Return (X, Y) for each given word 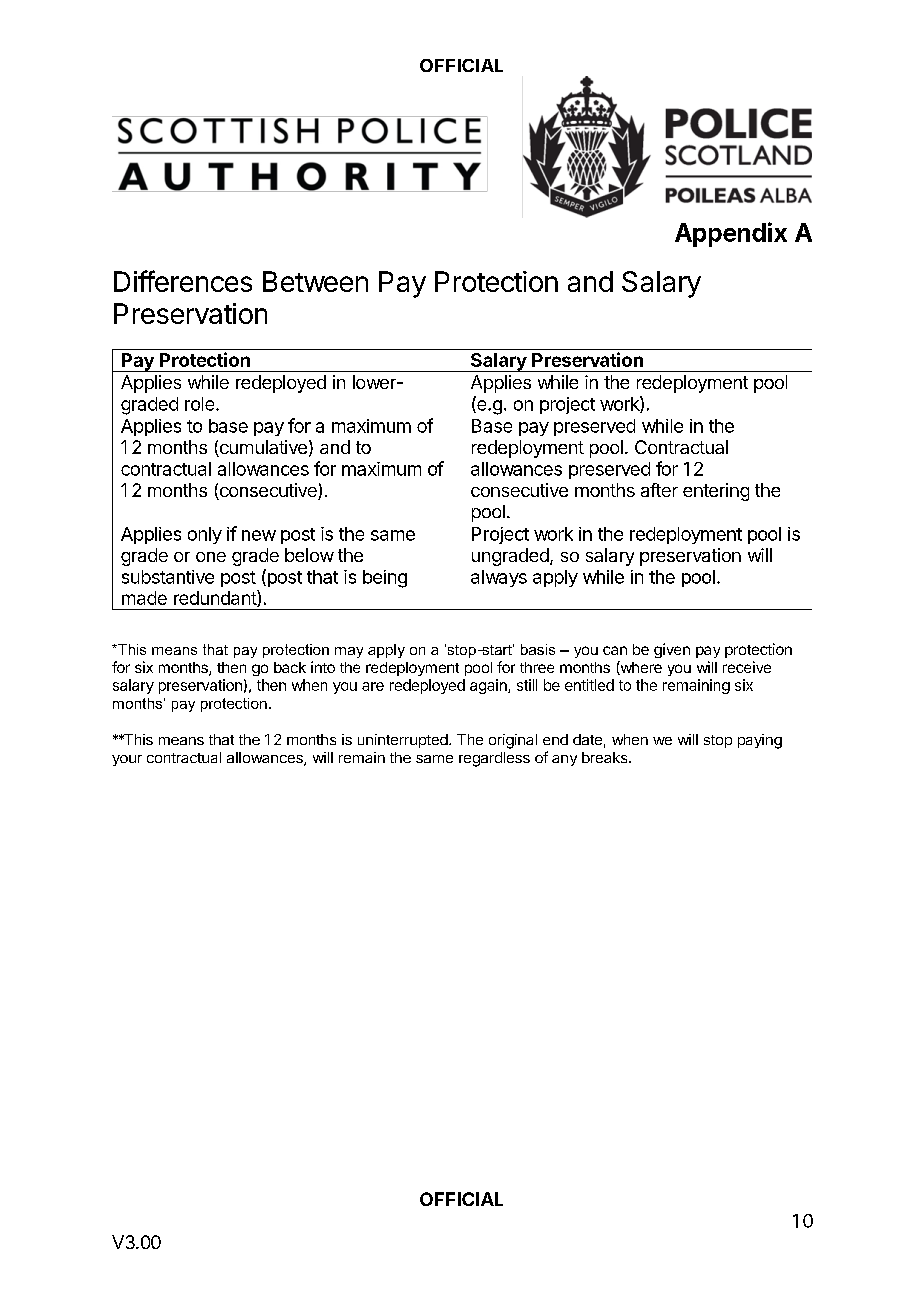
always (499, 578)
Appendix (731, 234)
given (672, 650)
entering (716, 492)
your (127, 760)
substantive (168, 577)
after (659, 490)
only (205, 535)
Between (315, 281)
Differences (183, 281)
